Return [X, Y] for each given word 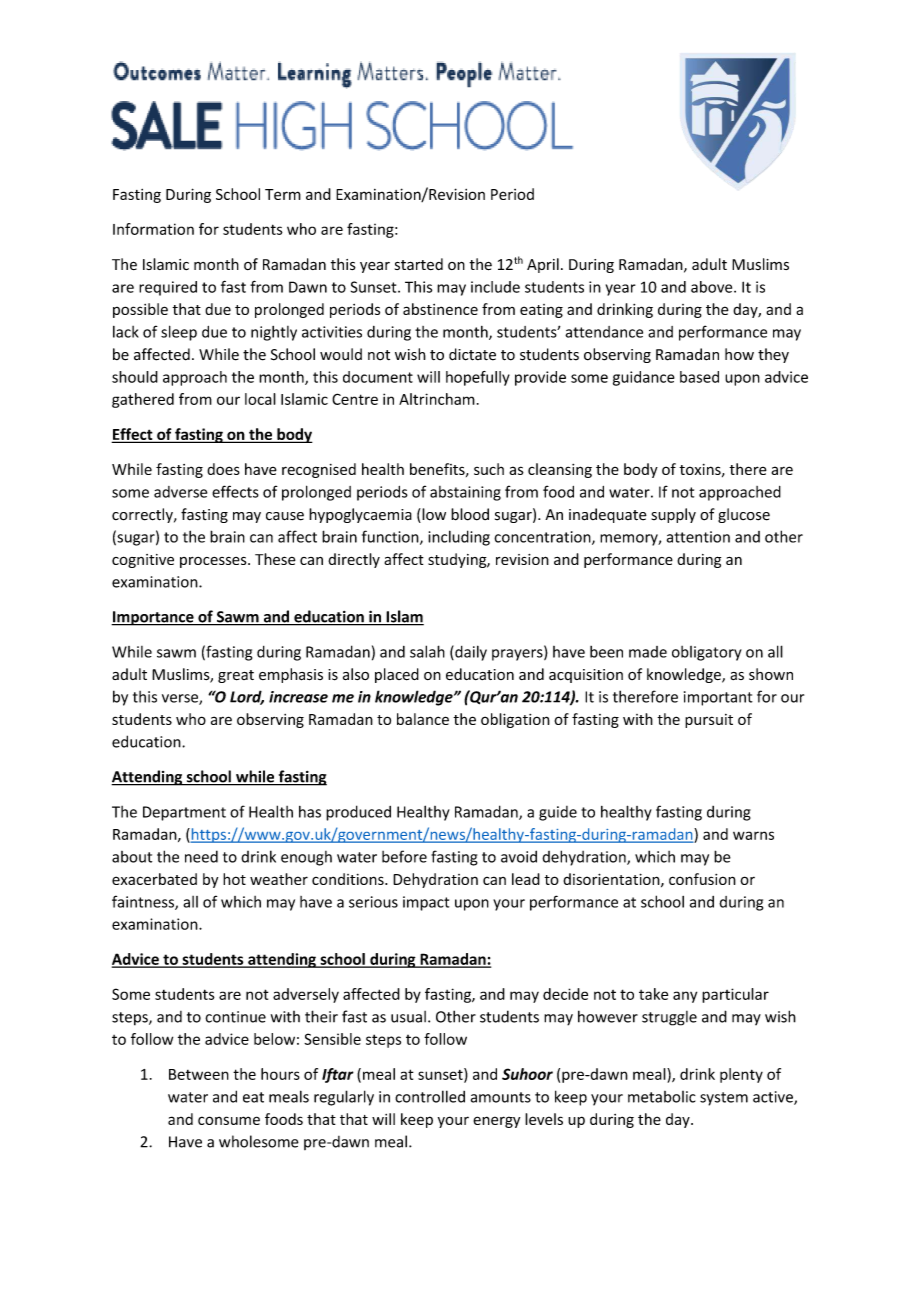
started [419, 264]
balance [423, 719]
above [713, 287]
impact [426, 903]
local [260, 399]
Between [199, 1074]
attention [698, 537]
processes [214, 562]
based [699, 377]
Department [184, 813]
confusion [702, 879]
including [459, 538]
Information [153, 229]
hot [234, 879]
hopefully [478, 378]
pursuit [709, 721]
